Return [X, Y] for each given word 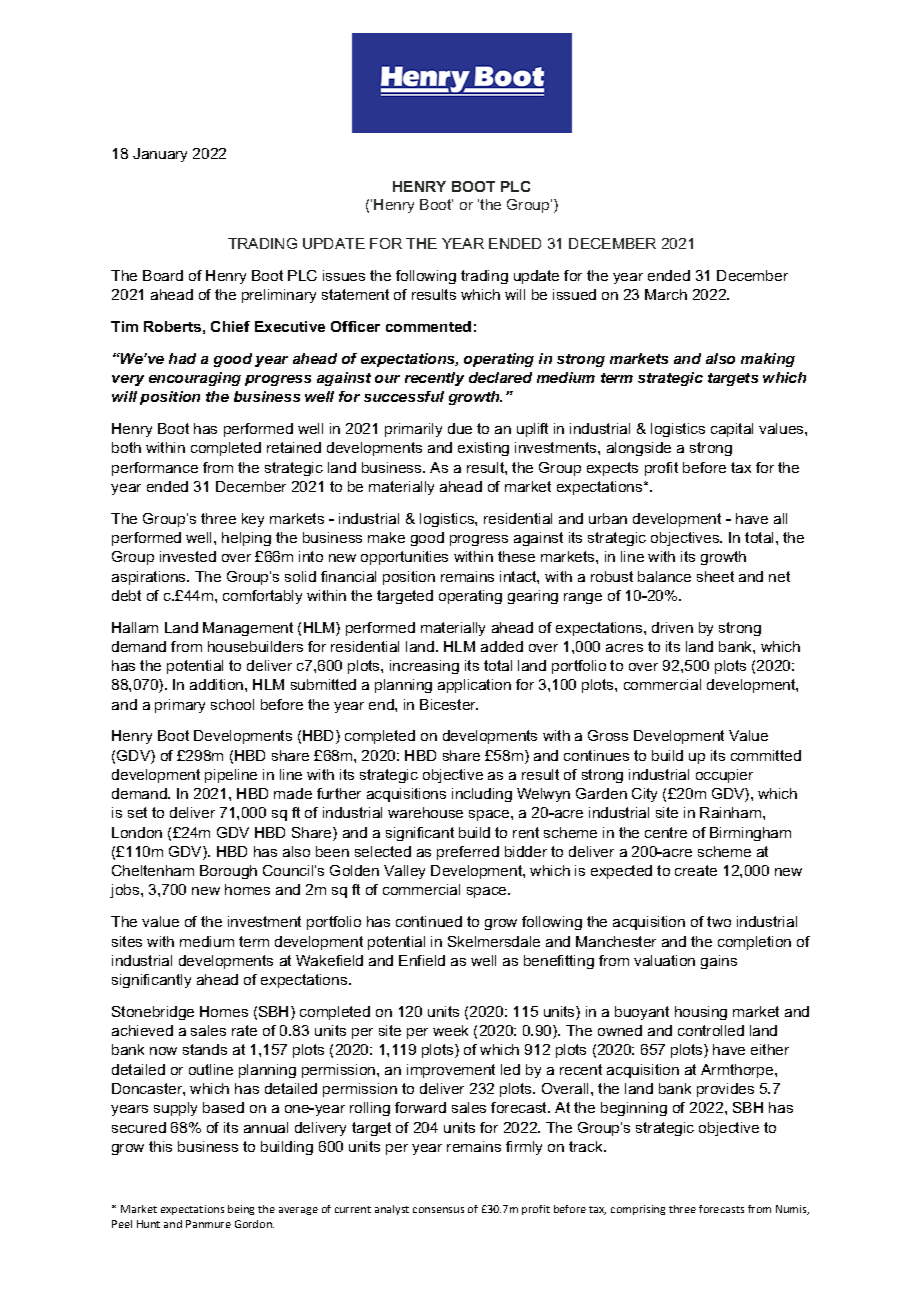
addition [218, 684]
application [474, 686]
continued [429, 921]
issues [344, 275]
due [460, 428]
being [241, 1210]
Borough [228, 872]
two [719, 921]
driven [672, 627]
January [160, 155]
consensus [438, 1210]
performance [155, 469]
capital [732, 430]
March [666, 294]
